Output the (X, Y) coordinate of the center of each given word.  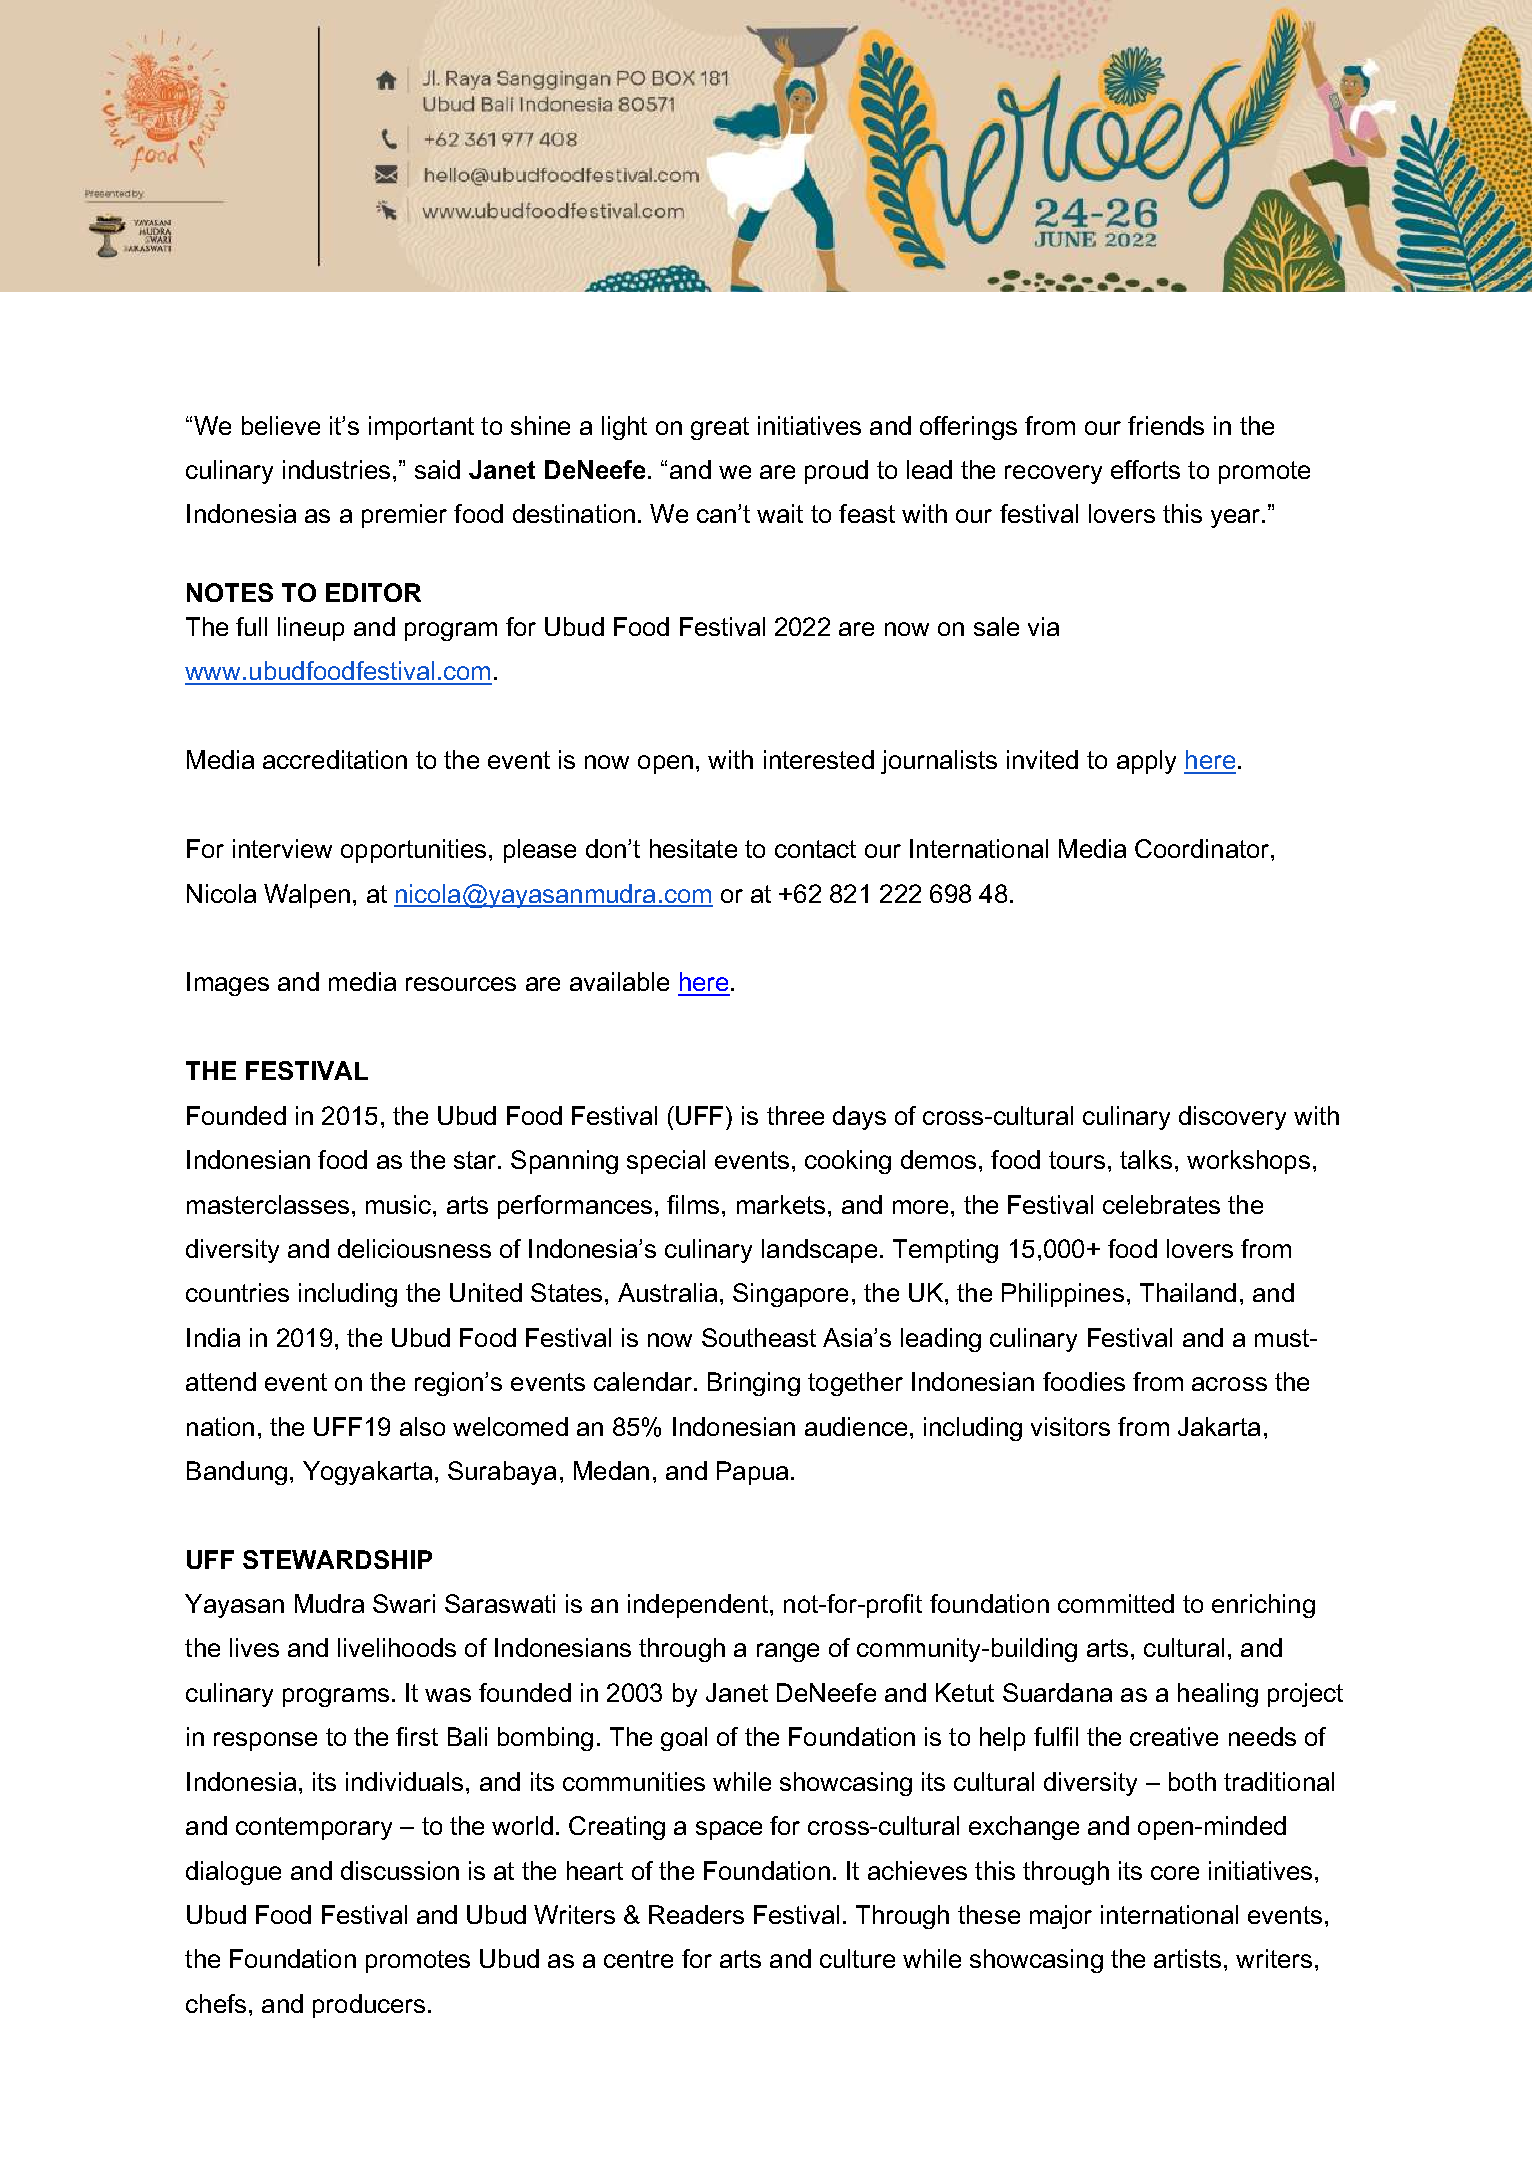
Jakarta (1219, 1426)
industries (336, 469)
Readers (696, 1914)
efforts (1145, 469)
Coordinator (1203, 848)
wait (780, 513)
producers (369, 2006)
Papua (752, 1473)
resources (461, 984)
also (422, 1426)
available (619, 981)
